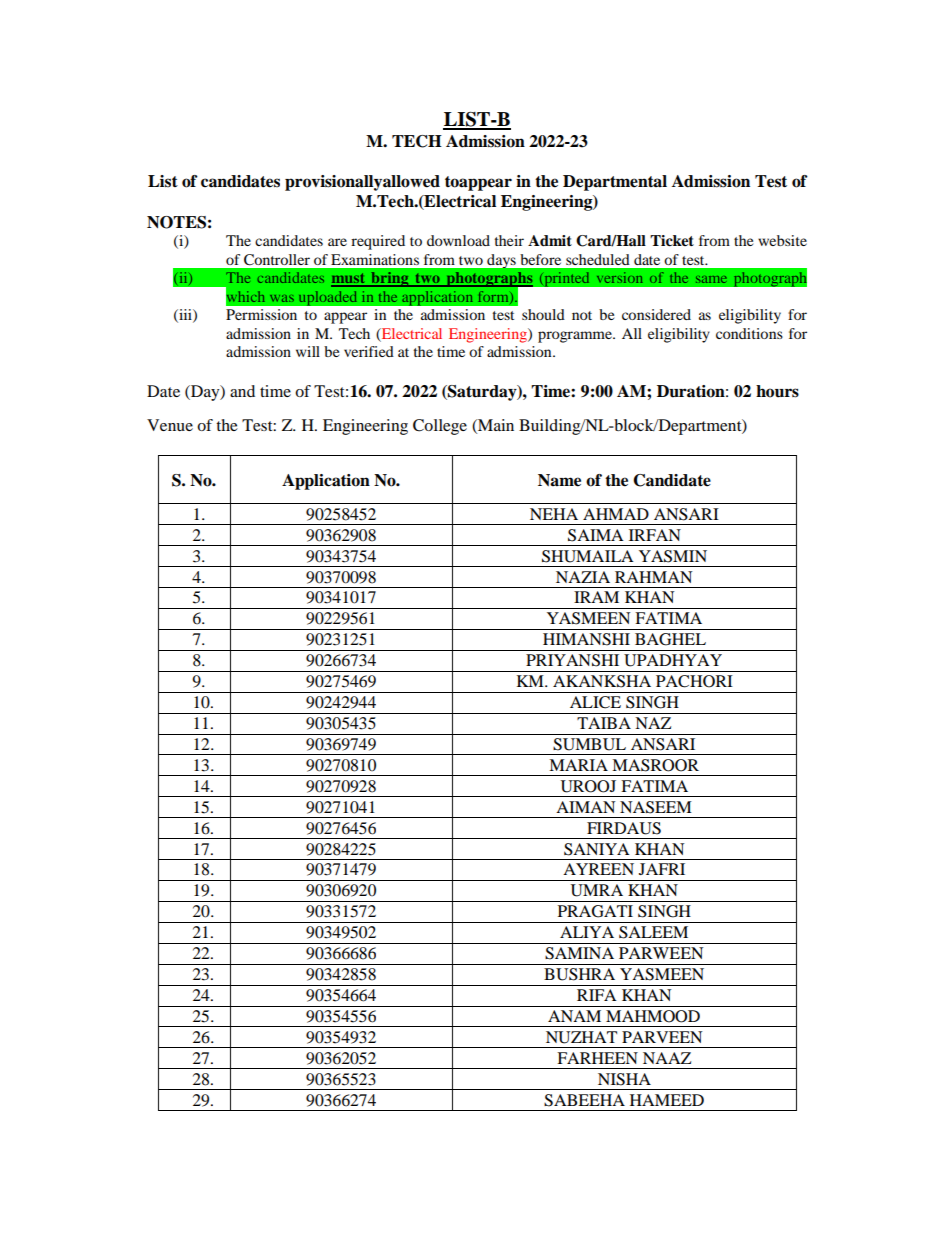 This screenshot has height=1233, width=952. What do you see at coordinates (578, 765) in the screenshot?
I see `MARIA` at bounding box center [578, 765].
